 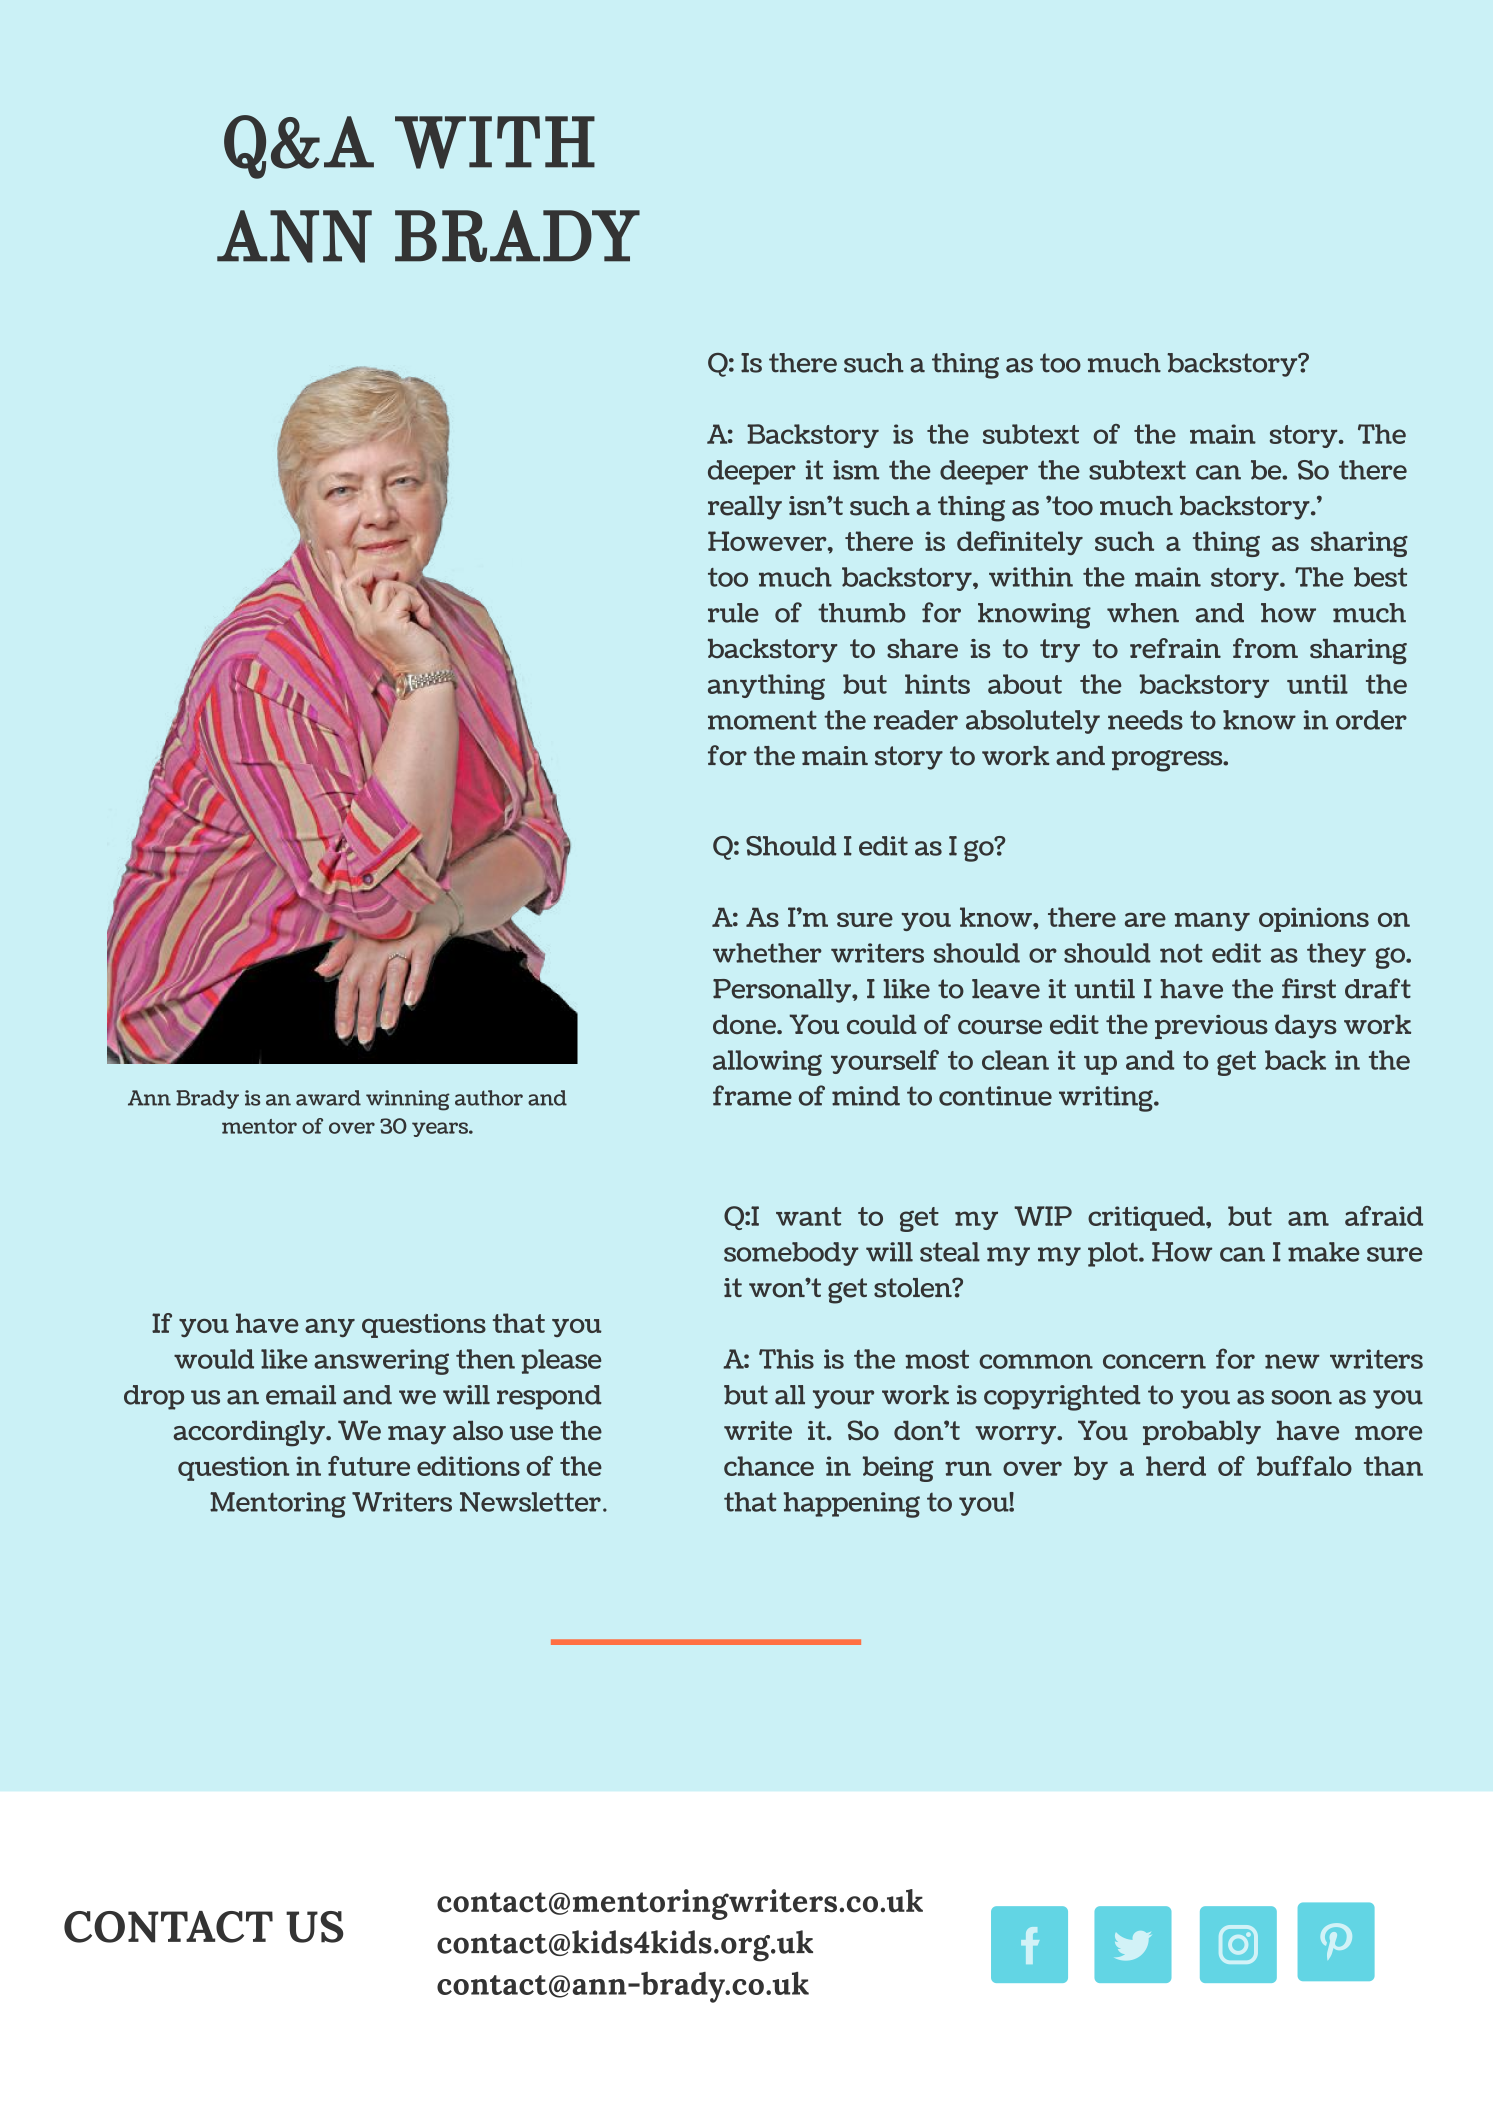 What do you see at coordinates (328, 1098) in the screenshot?
I see `award` at bounding box center [328, 1098].
